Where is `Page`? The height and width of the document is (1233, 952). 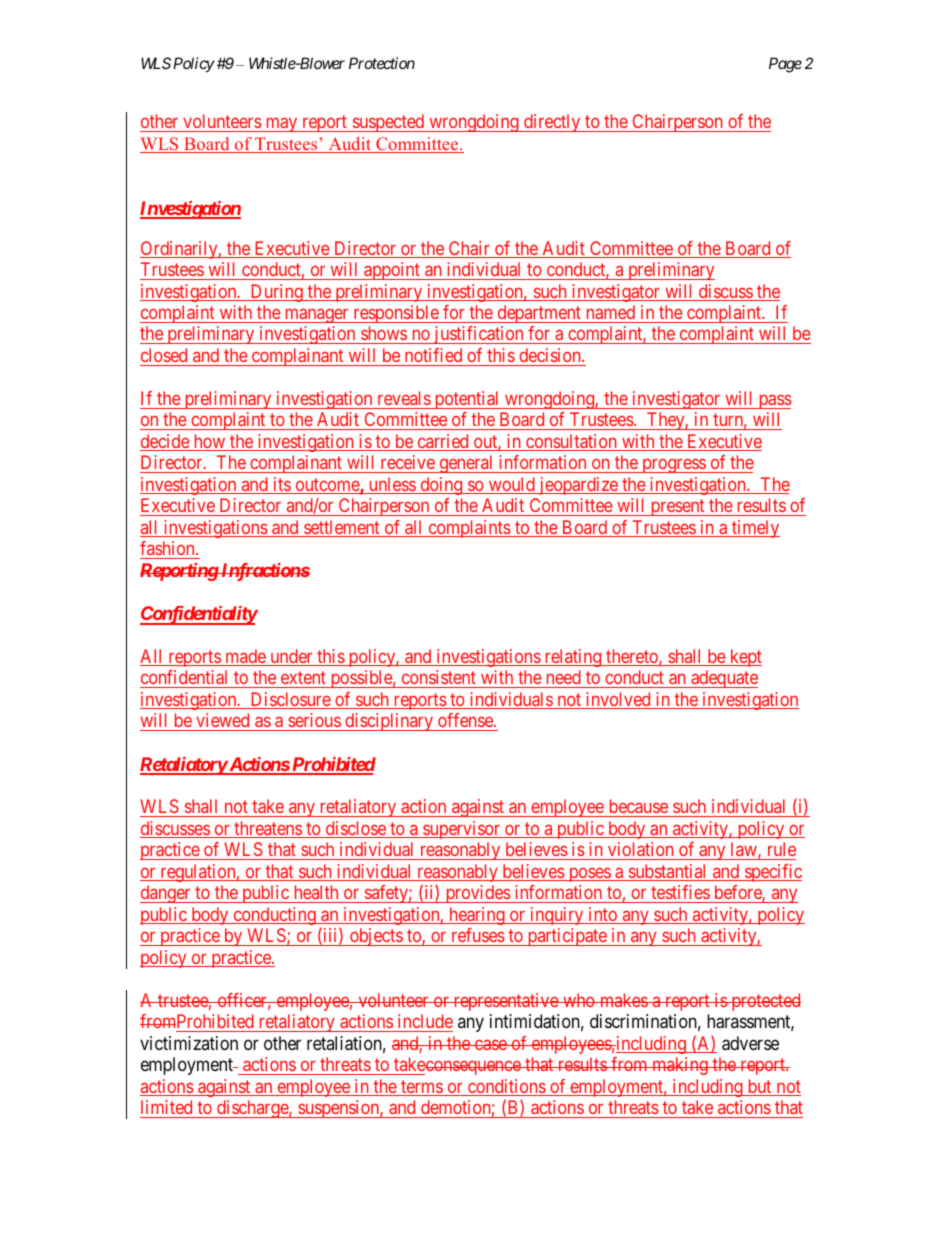 Page is located at coordinates (785, 65).
